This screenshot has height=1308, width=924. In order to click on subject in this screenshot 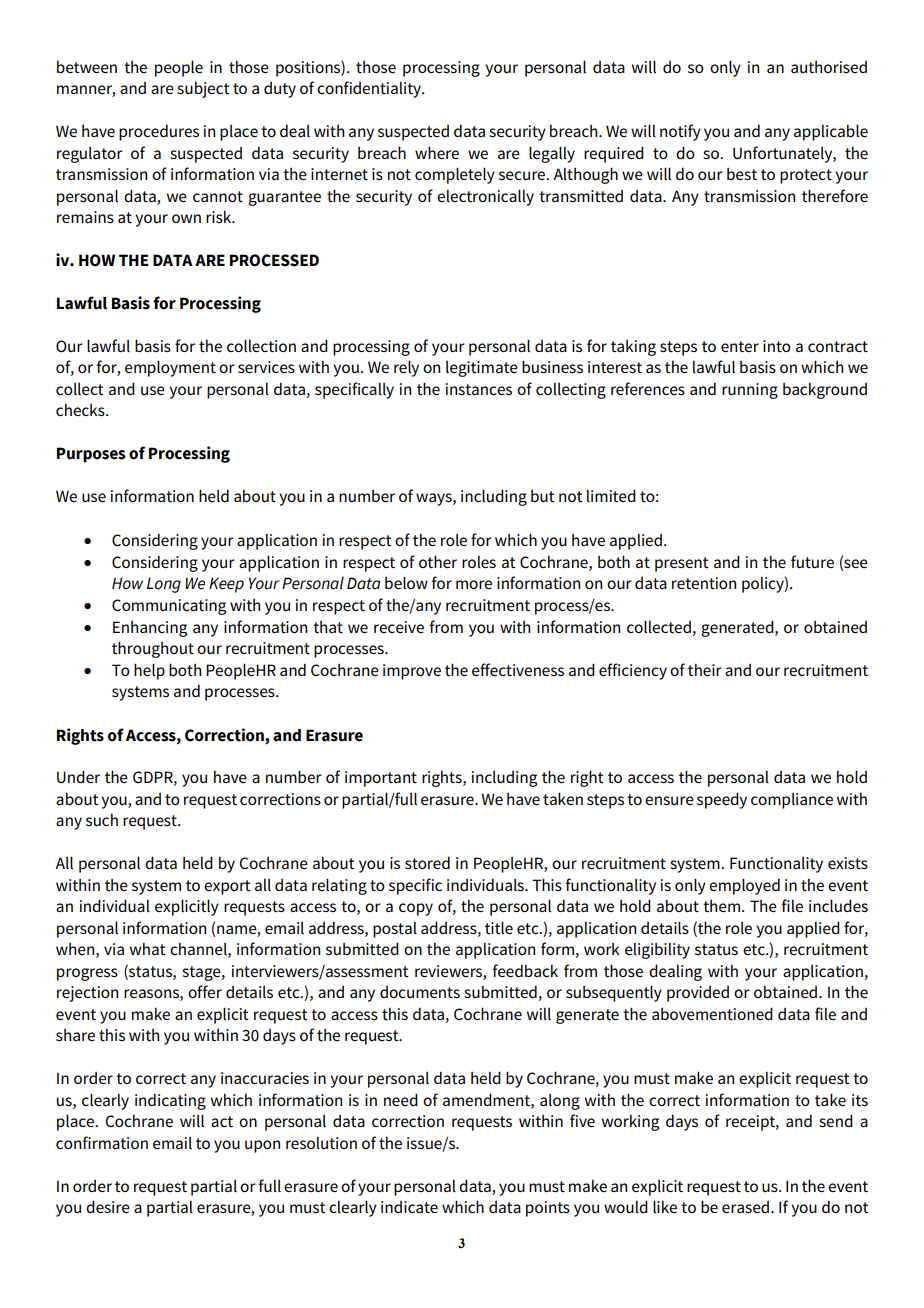, I will do `click(203, 89)`.
